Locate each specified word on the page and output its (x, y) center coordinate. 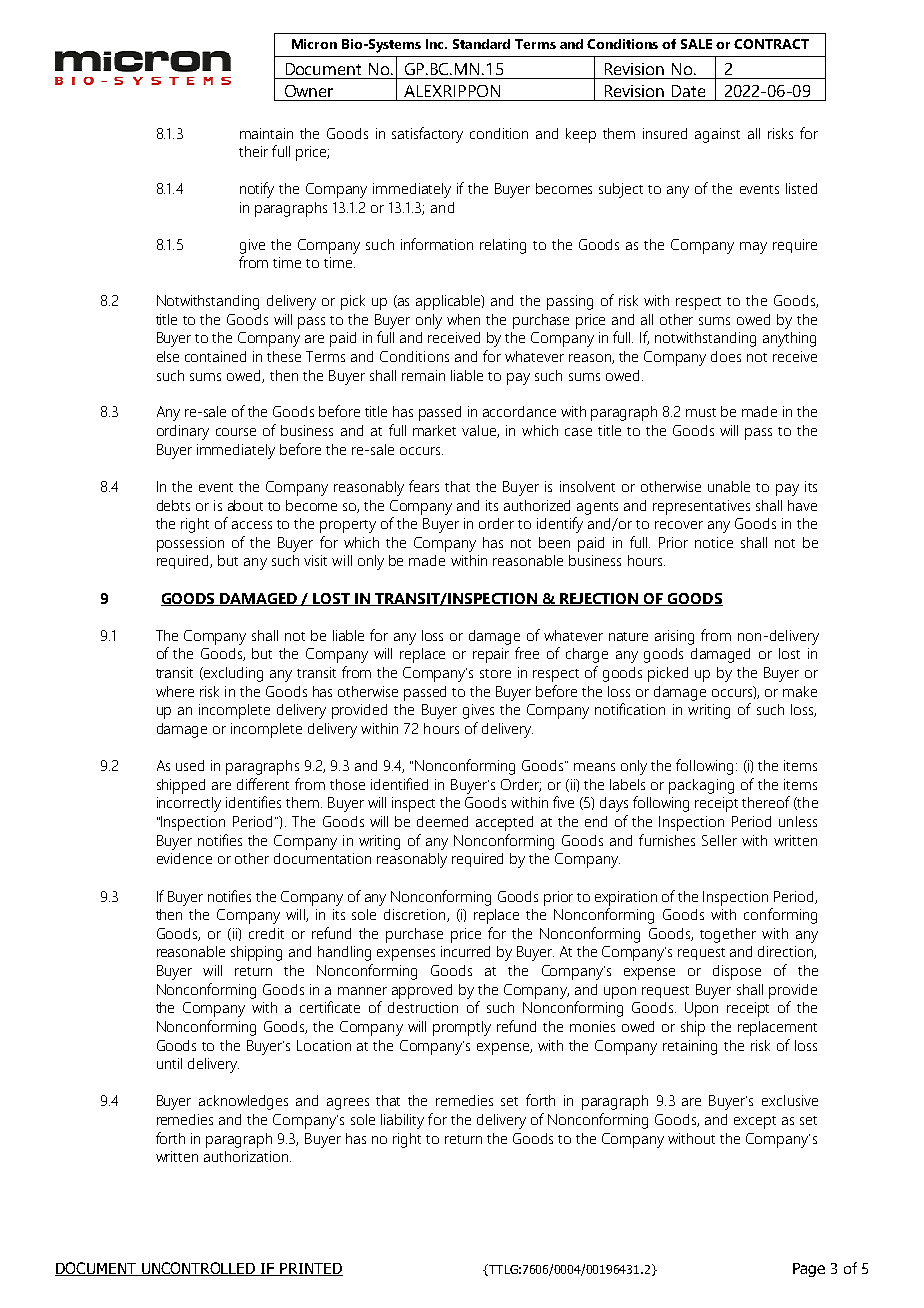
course (236, 432)
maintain (266, 133)
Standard (481, 44)
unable (729, 486)
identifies (253, 802)
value (480, 431)
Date (688, 91)
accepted (504, 823)
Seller (719, 840)
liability (402, 1121)
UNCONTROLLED (198, 1269)
